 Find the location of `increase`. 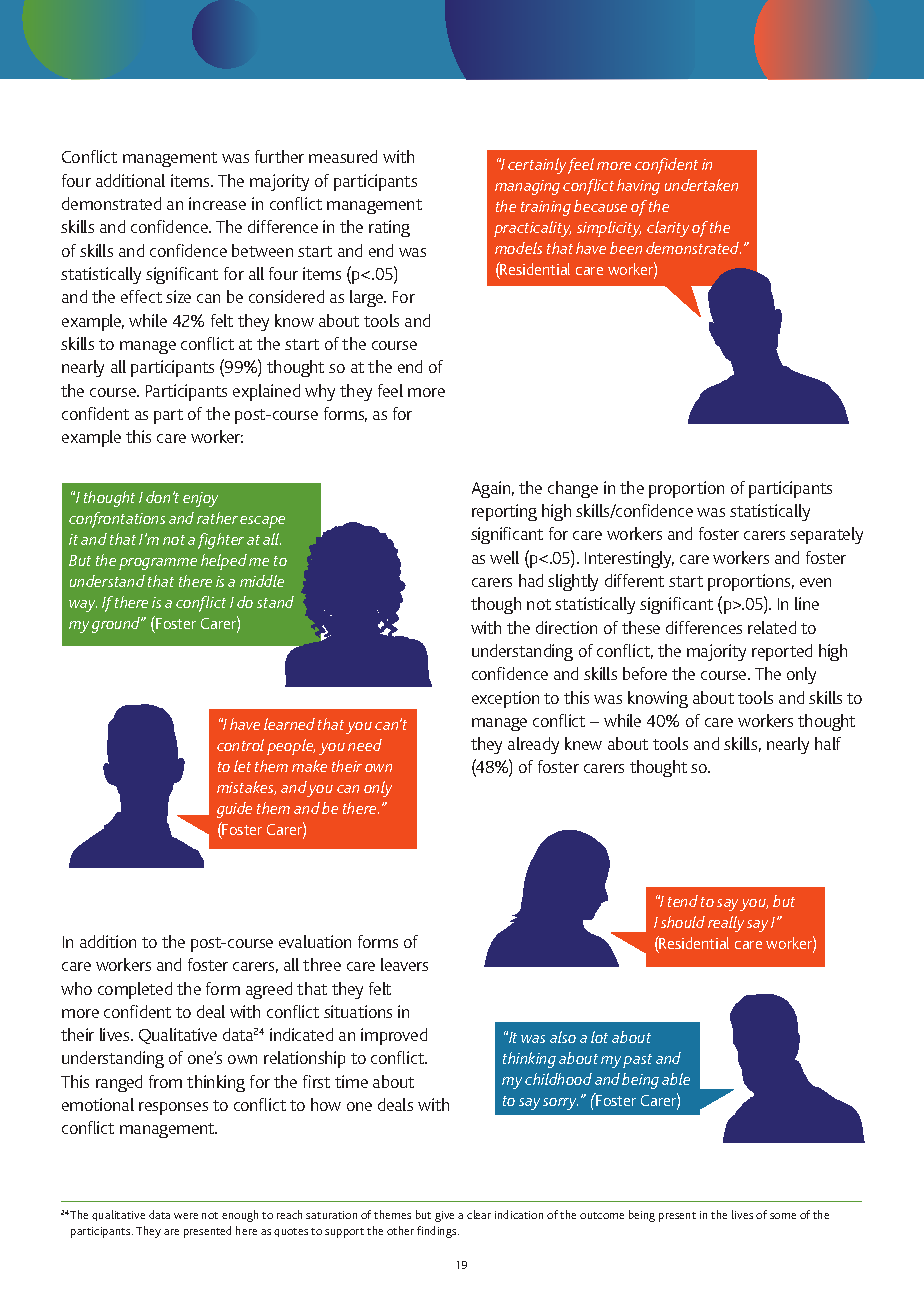

increase is located at coordinates (217, 203).
